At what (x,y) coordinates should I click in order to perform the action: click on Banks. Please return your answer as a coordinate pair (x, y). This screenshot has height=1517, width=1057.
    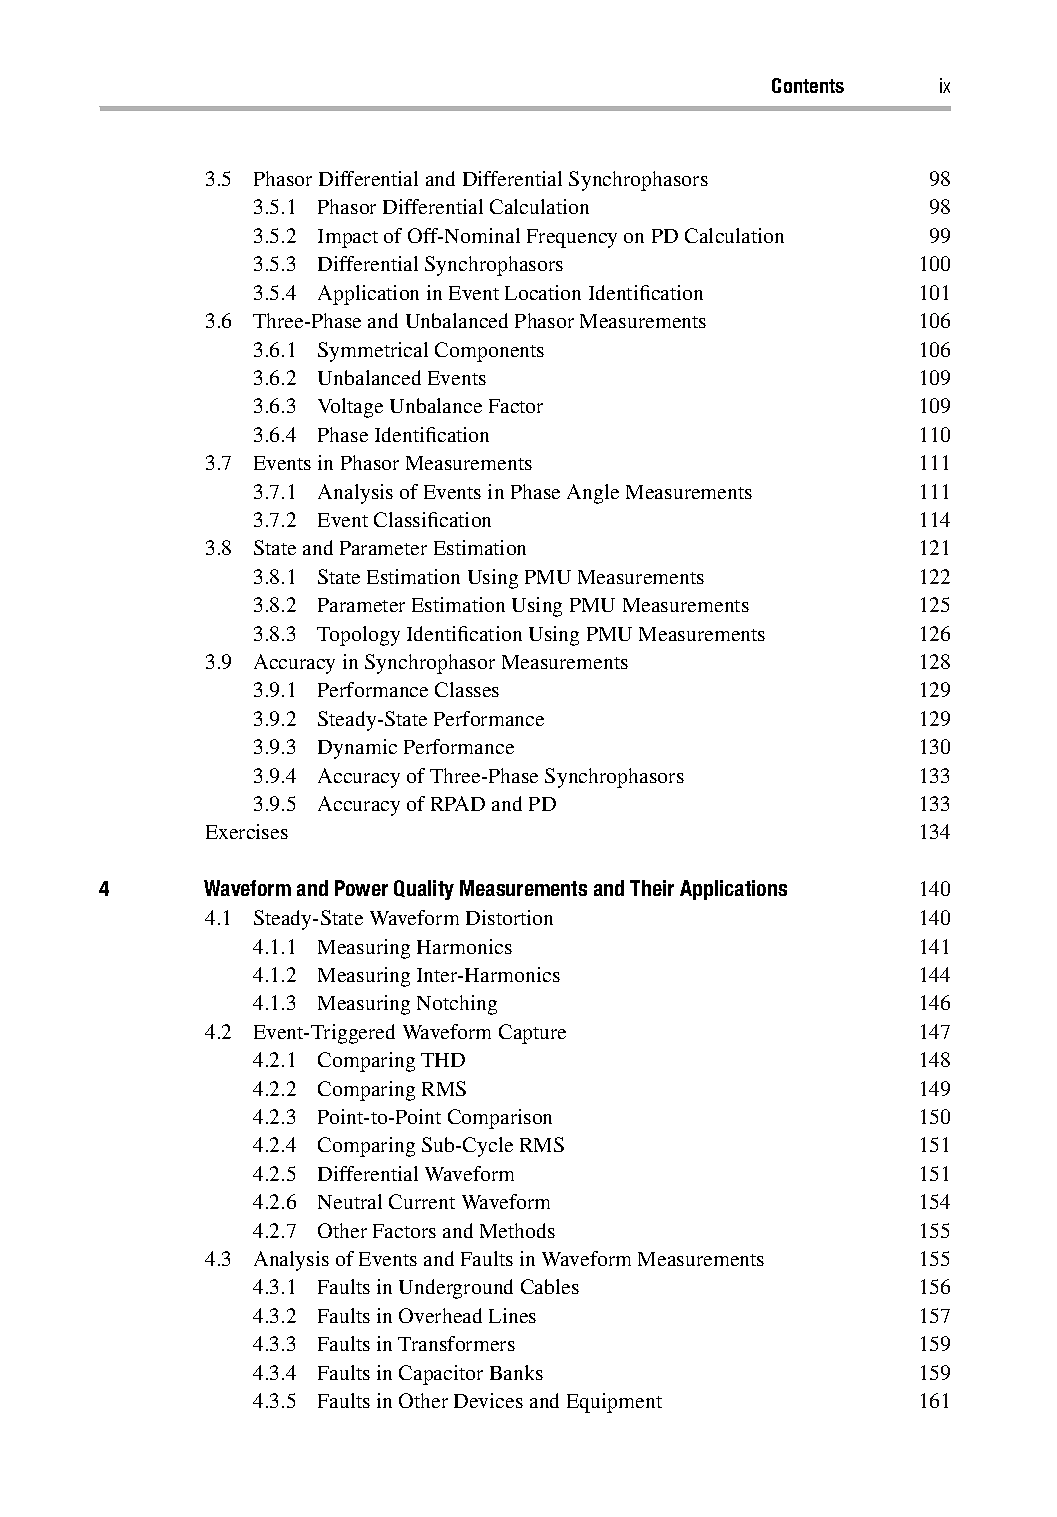
    Looking at the image, I should click on (516, 1372).
